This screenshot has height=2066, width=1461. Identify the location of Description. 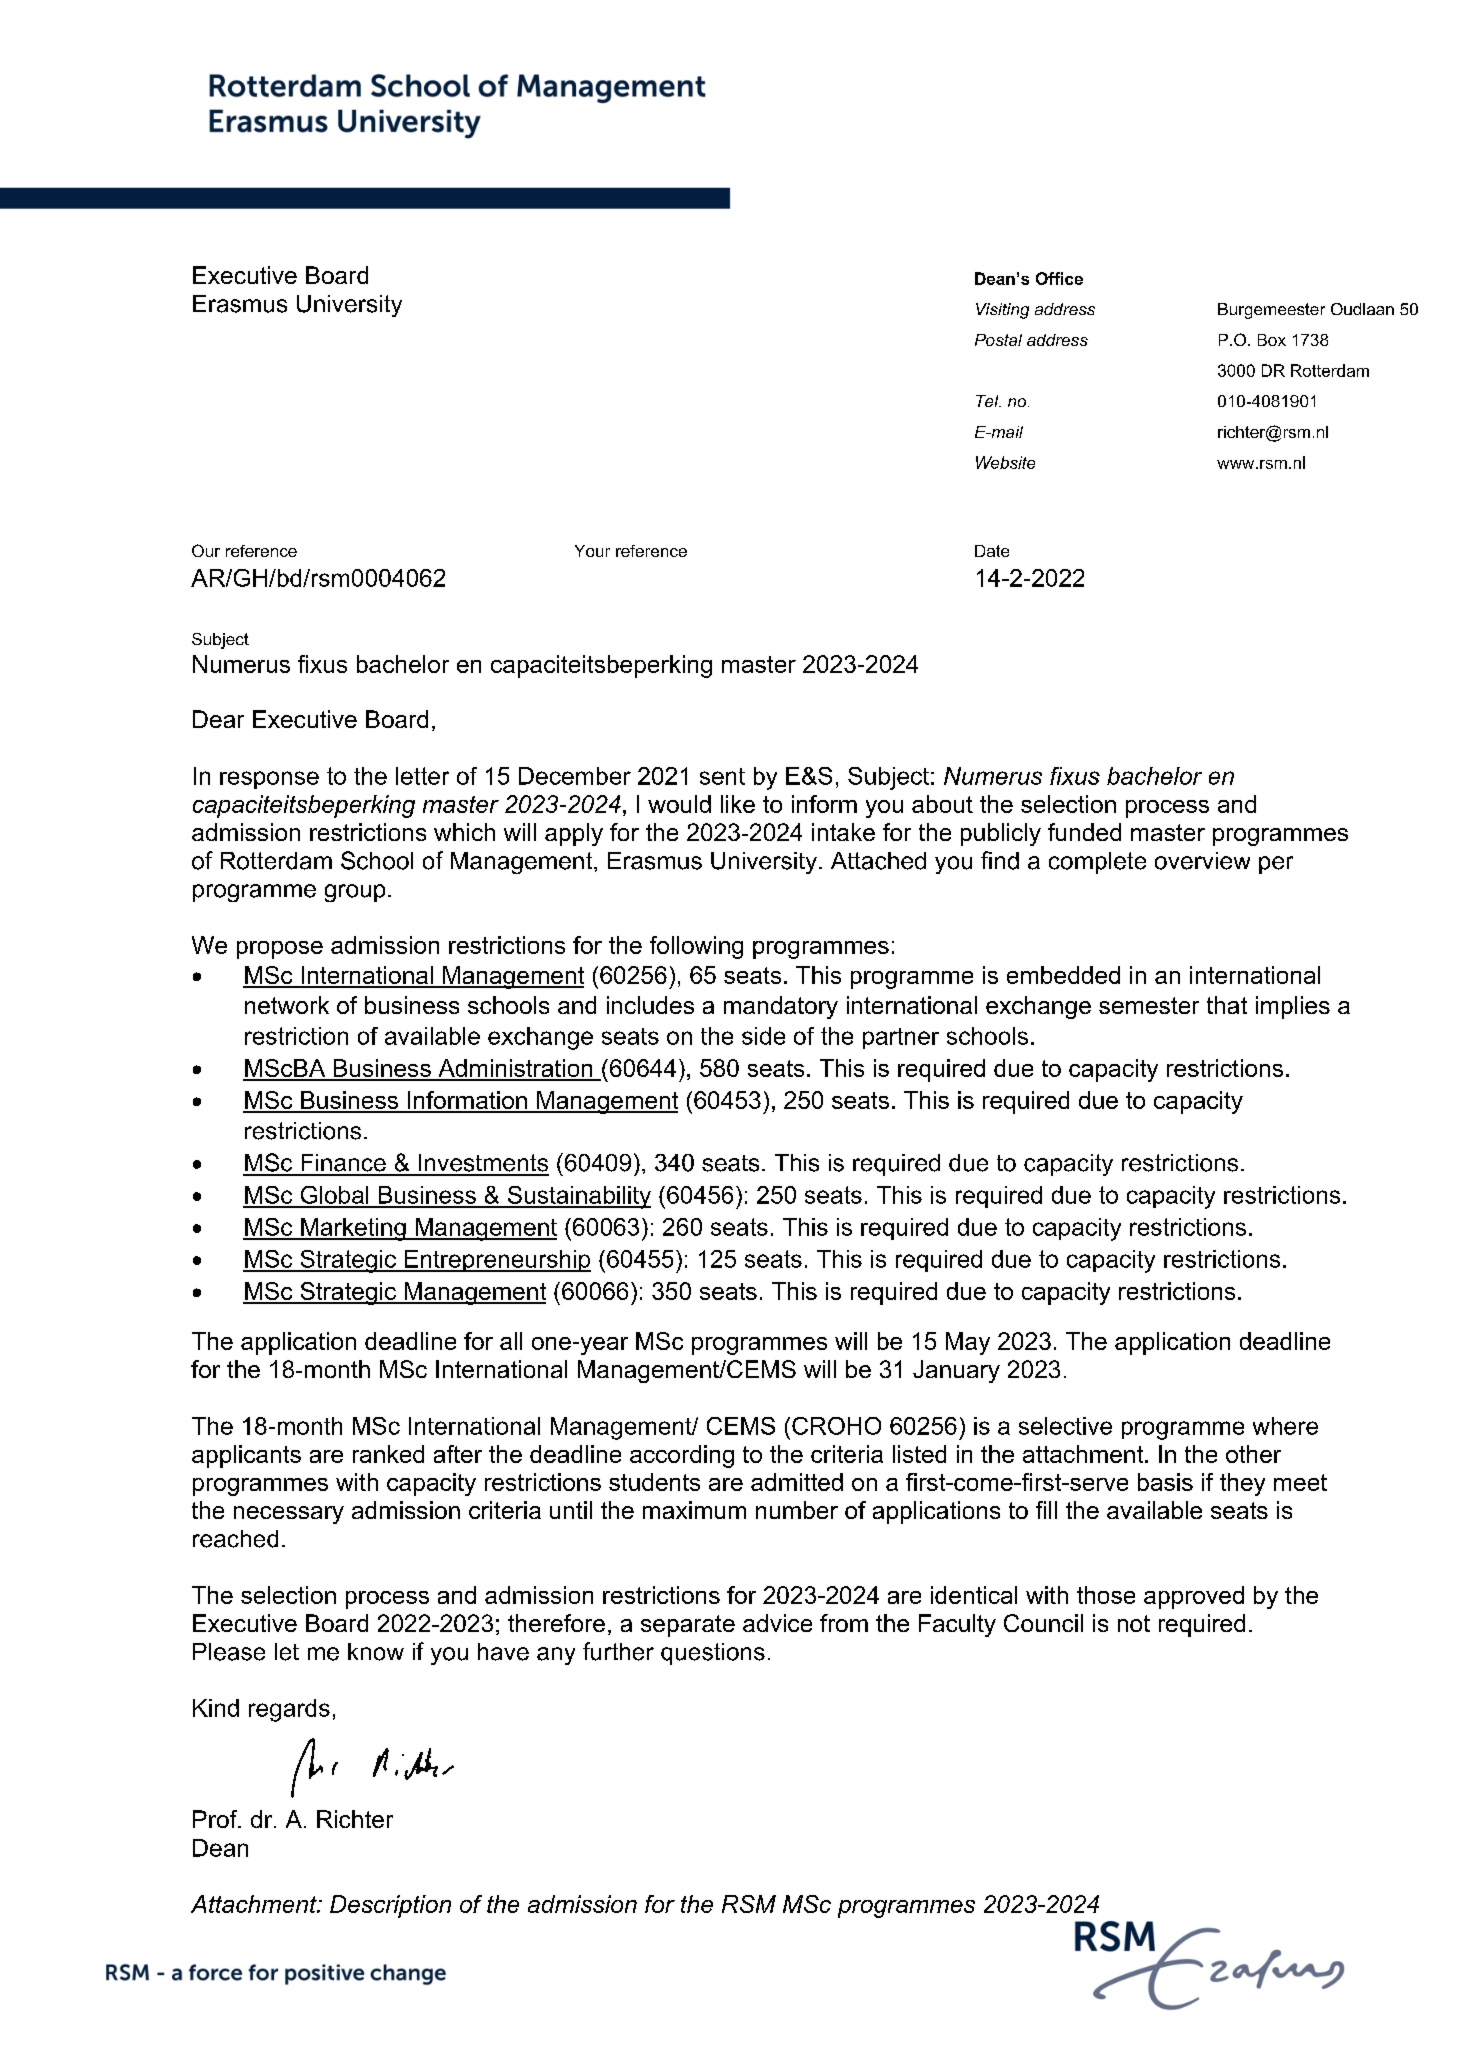
(390, 1906).
